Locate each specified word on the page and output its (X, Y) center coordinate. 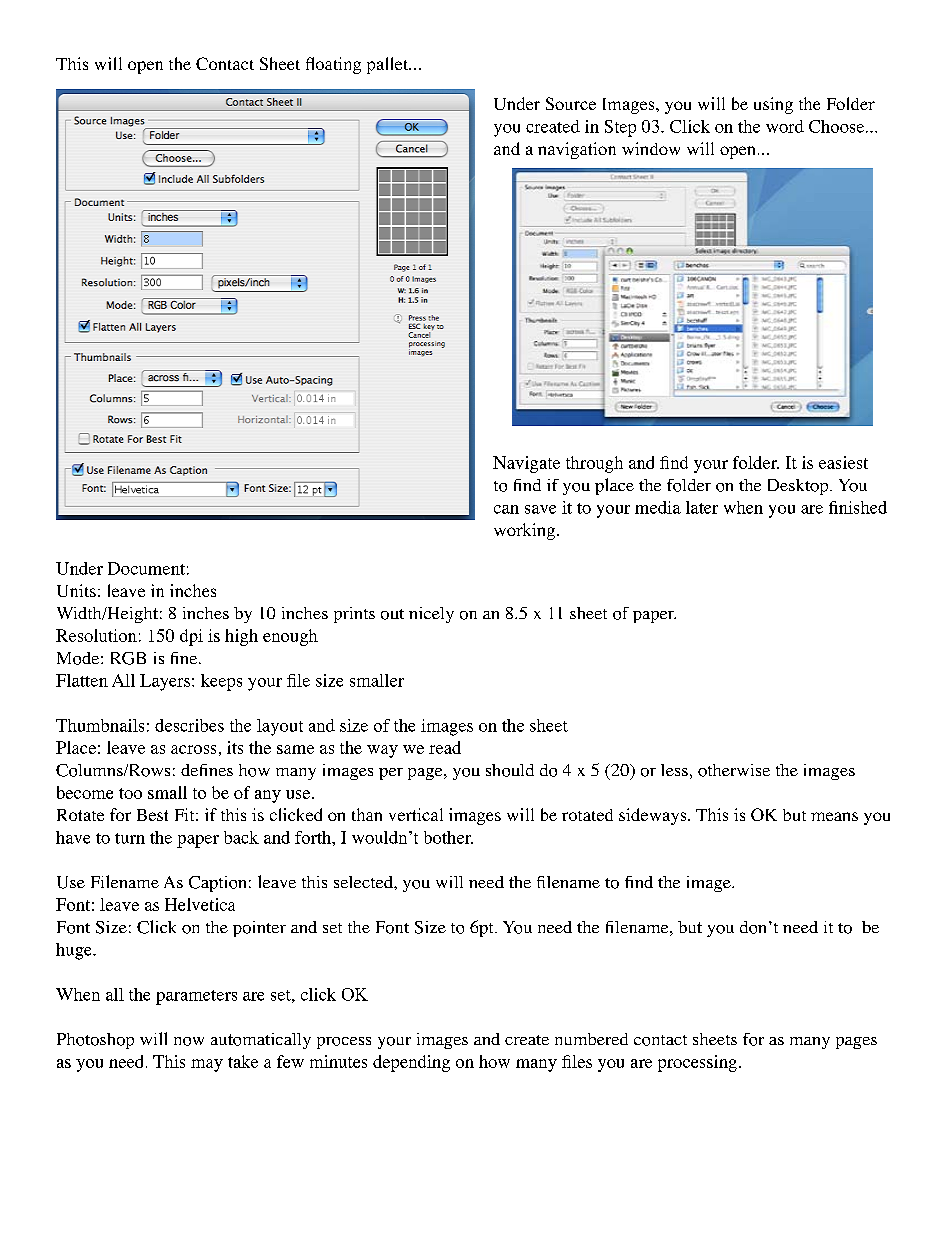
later (702, 507)
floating (333, 65)
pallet (389, 65)
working (524, 531)
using (773, 105)
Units (76, 590)
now (189, 1041)
